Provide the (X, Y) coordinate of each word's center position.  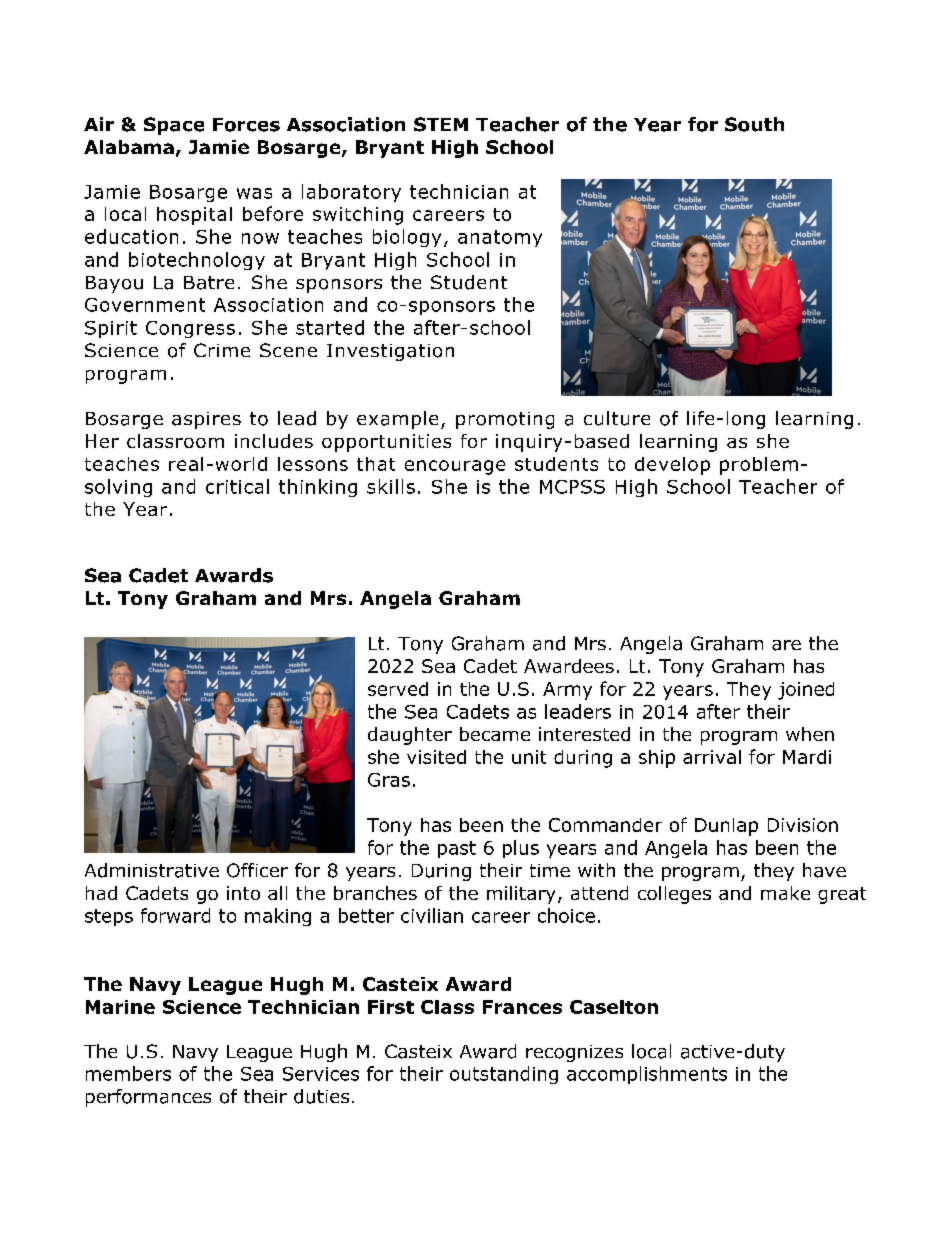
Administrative (152, 870)
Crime (222, 350)
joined (806, 691)
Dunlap (726, 827)
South (754, 124)
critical (237, 486)
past (457, 849)
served (398, 689)
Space (174, 126)
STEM (441, 124)
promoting (505, 420)
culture (617, 418)
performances (148, 1098)
